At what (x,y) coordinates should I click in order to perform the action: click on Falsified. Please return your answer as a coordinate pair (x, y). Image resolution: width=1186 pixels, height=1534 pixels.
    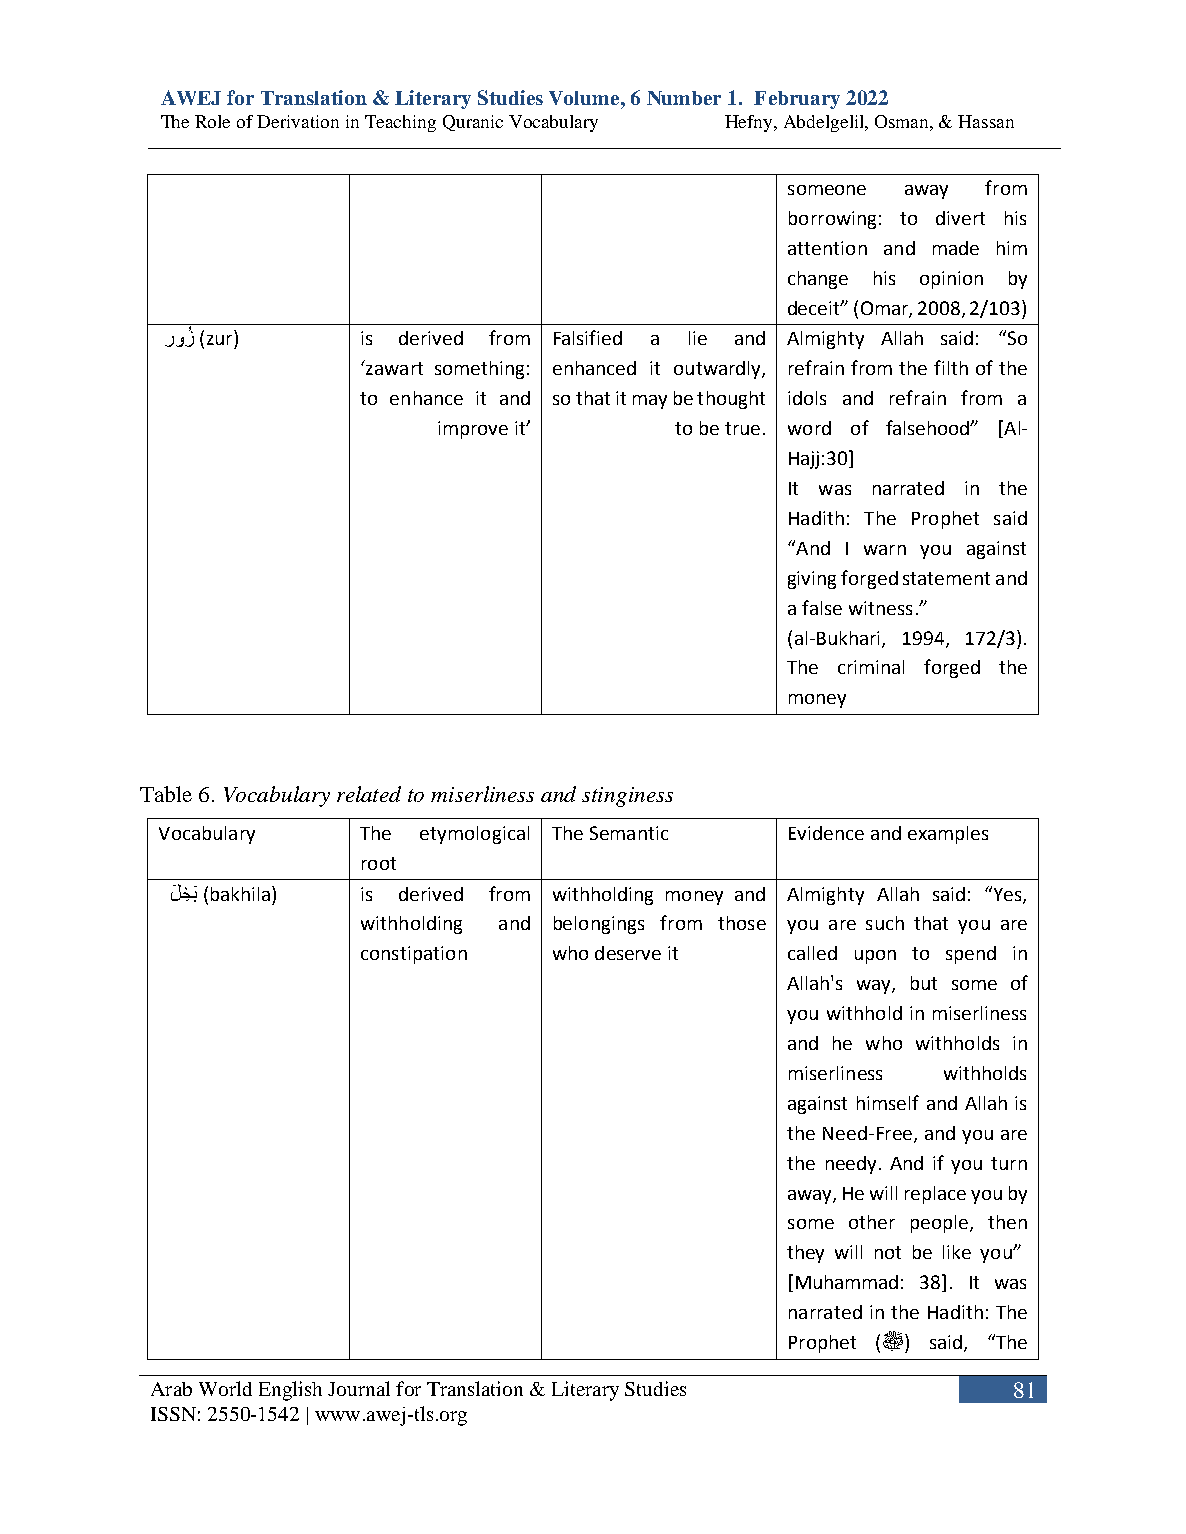
    Looking at the image, I should click on (588, 337).
